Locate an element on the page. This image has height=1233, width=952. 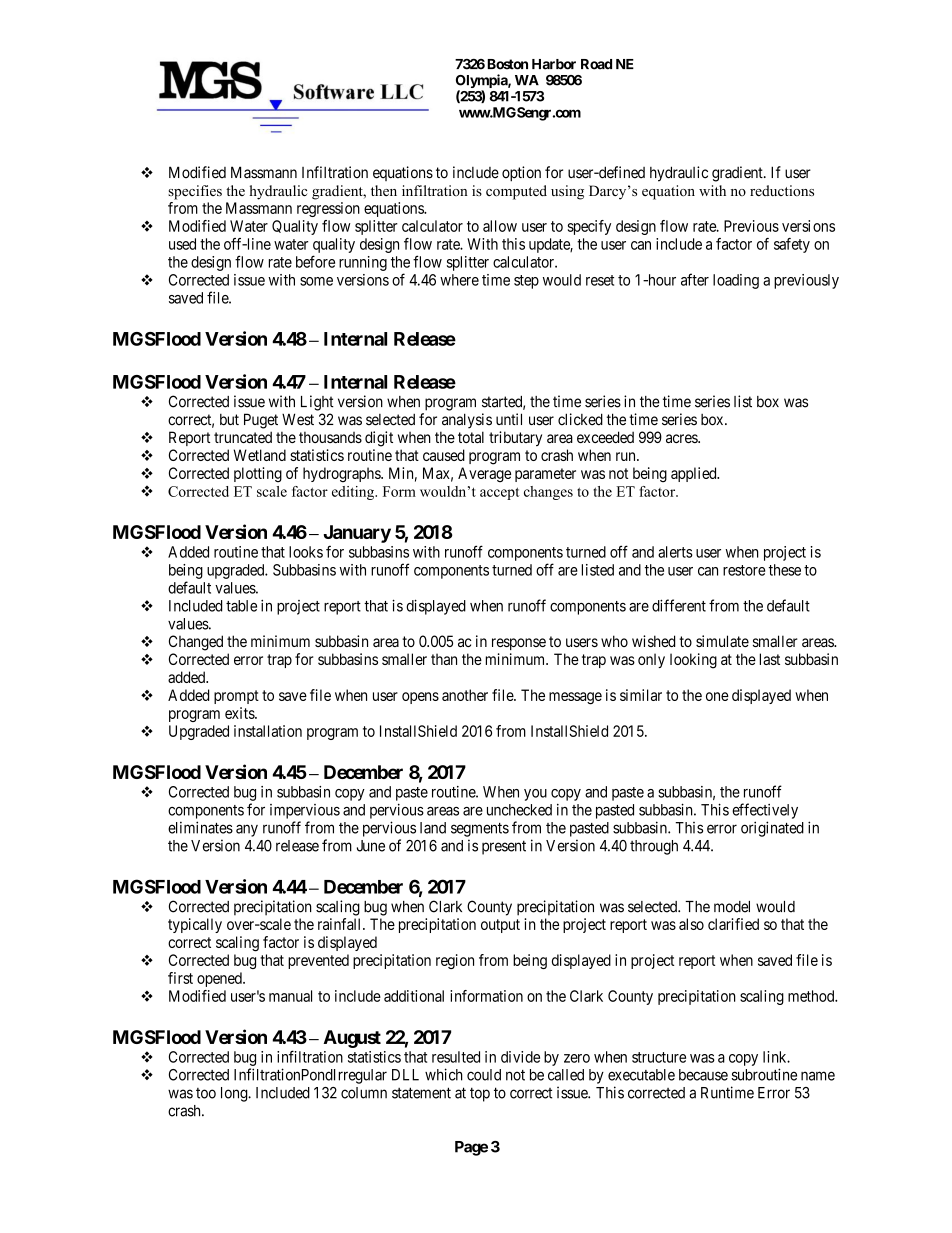
because is located at coordinates (703, 1075).
